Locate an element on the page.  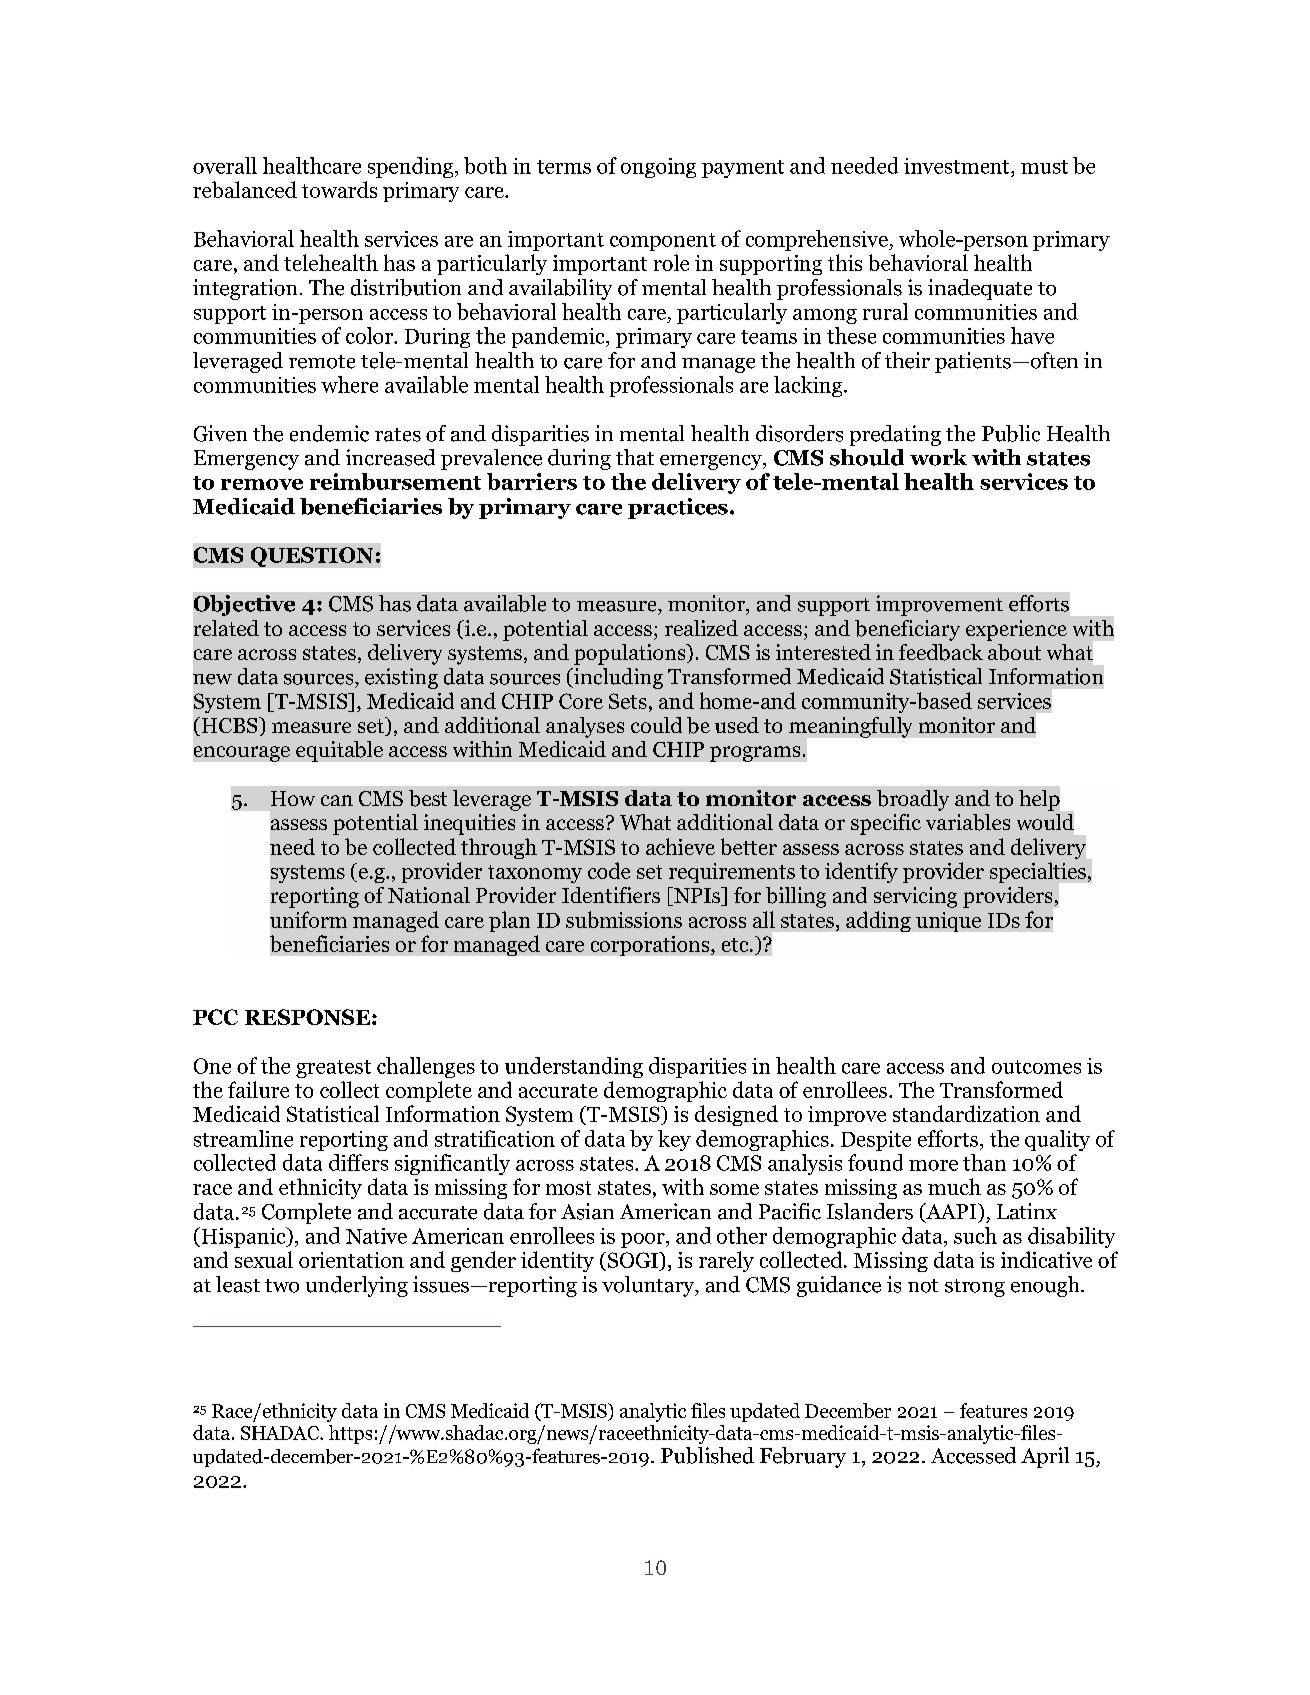
ongoing is located at coordinates (658, 168).
